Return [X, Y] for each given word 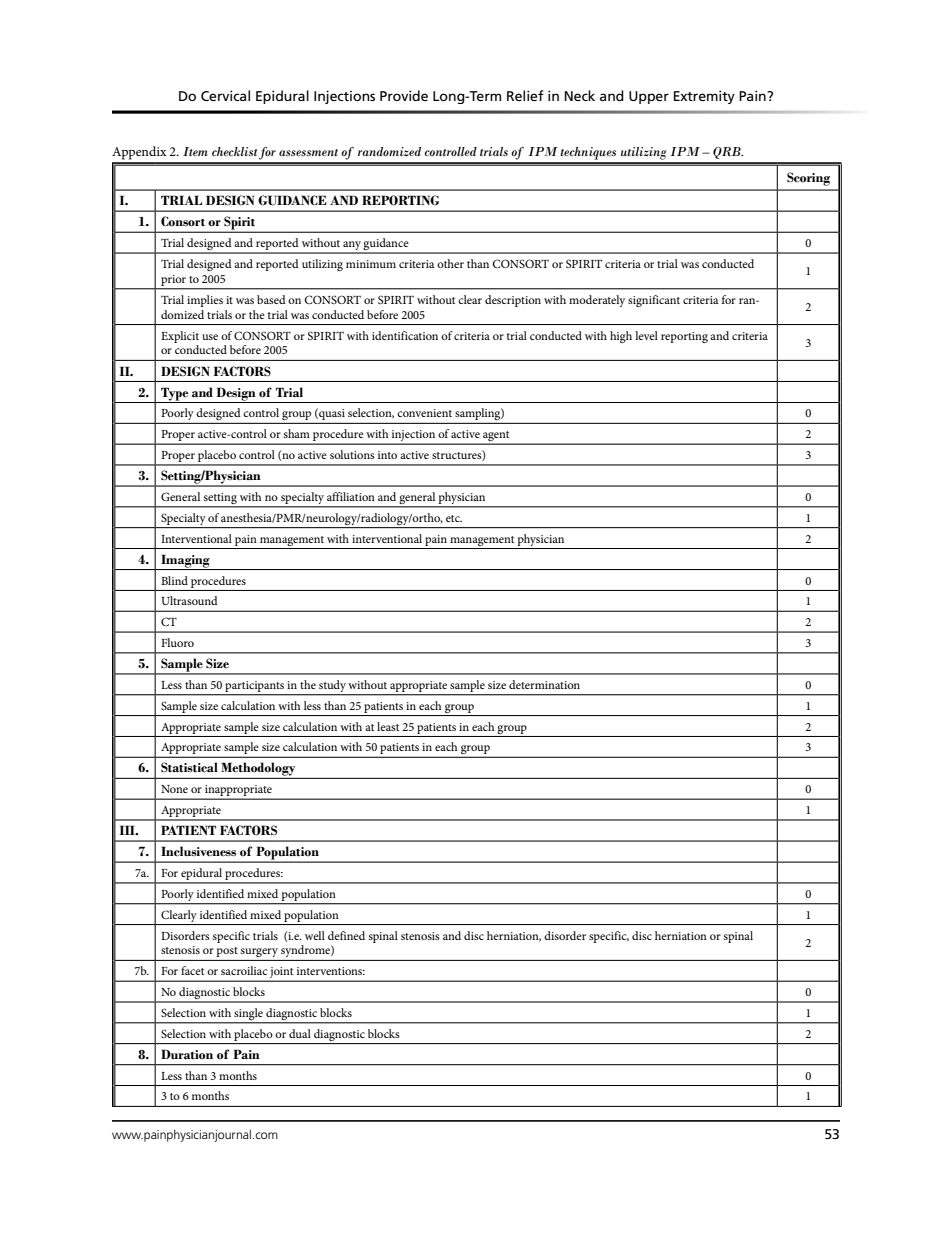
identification [405, 335]
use [210, 337]
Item [195, 151]
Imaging [185, 562]
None [174, 789]
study [332, 687]
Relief [525, 95]
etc [454, 518]
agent [496, 437]
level [646, 335]
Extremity [704, 97]
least [388, 726]
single [249, 1015]
